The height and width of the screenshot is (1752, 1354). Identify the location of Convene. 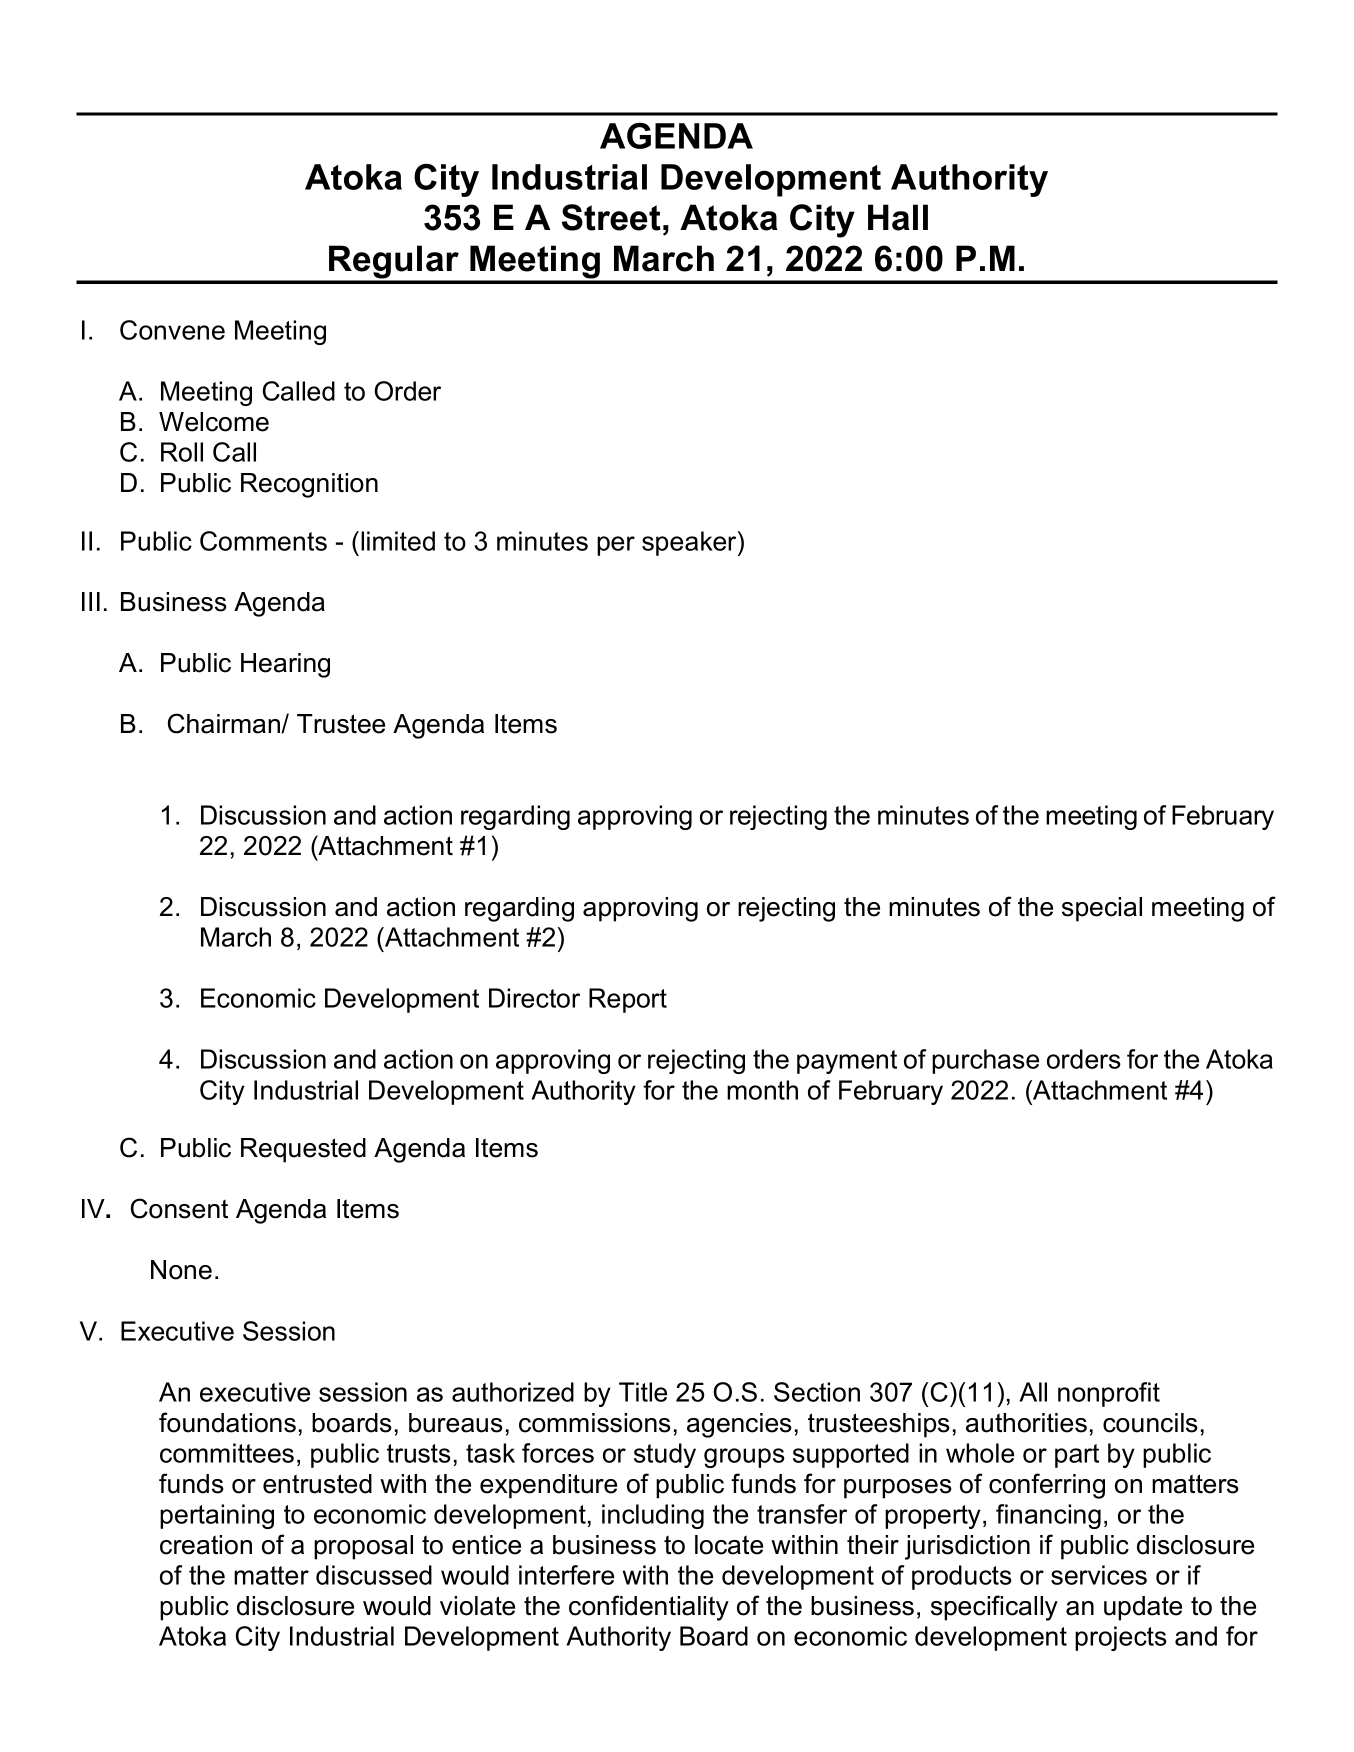
(172, 330).
